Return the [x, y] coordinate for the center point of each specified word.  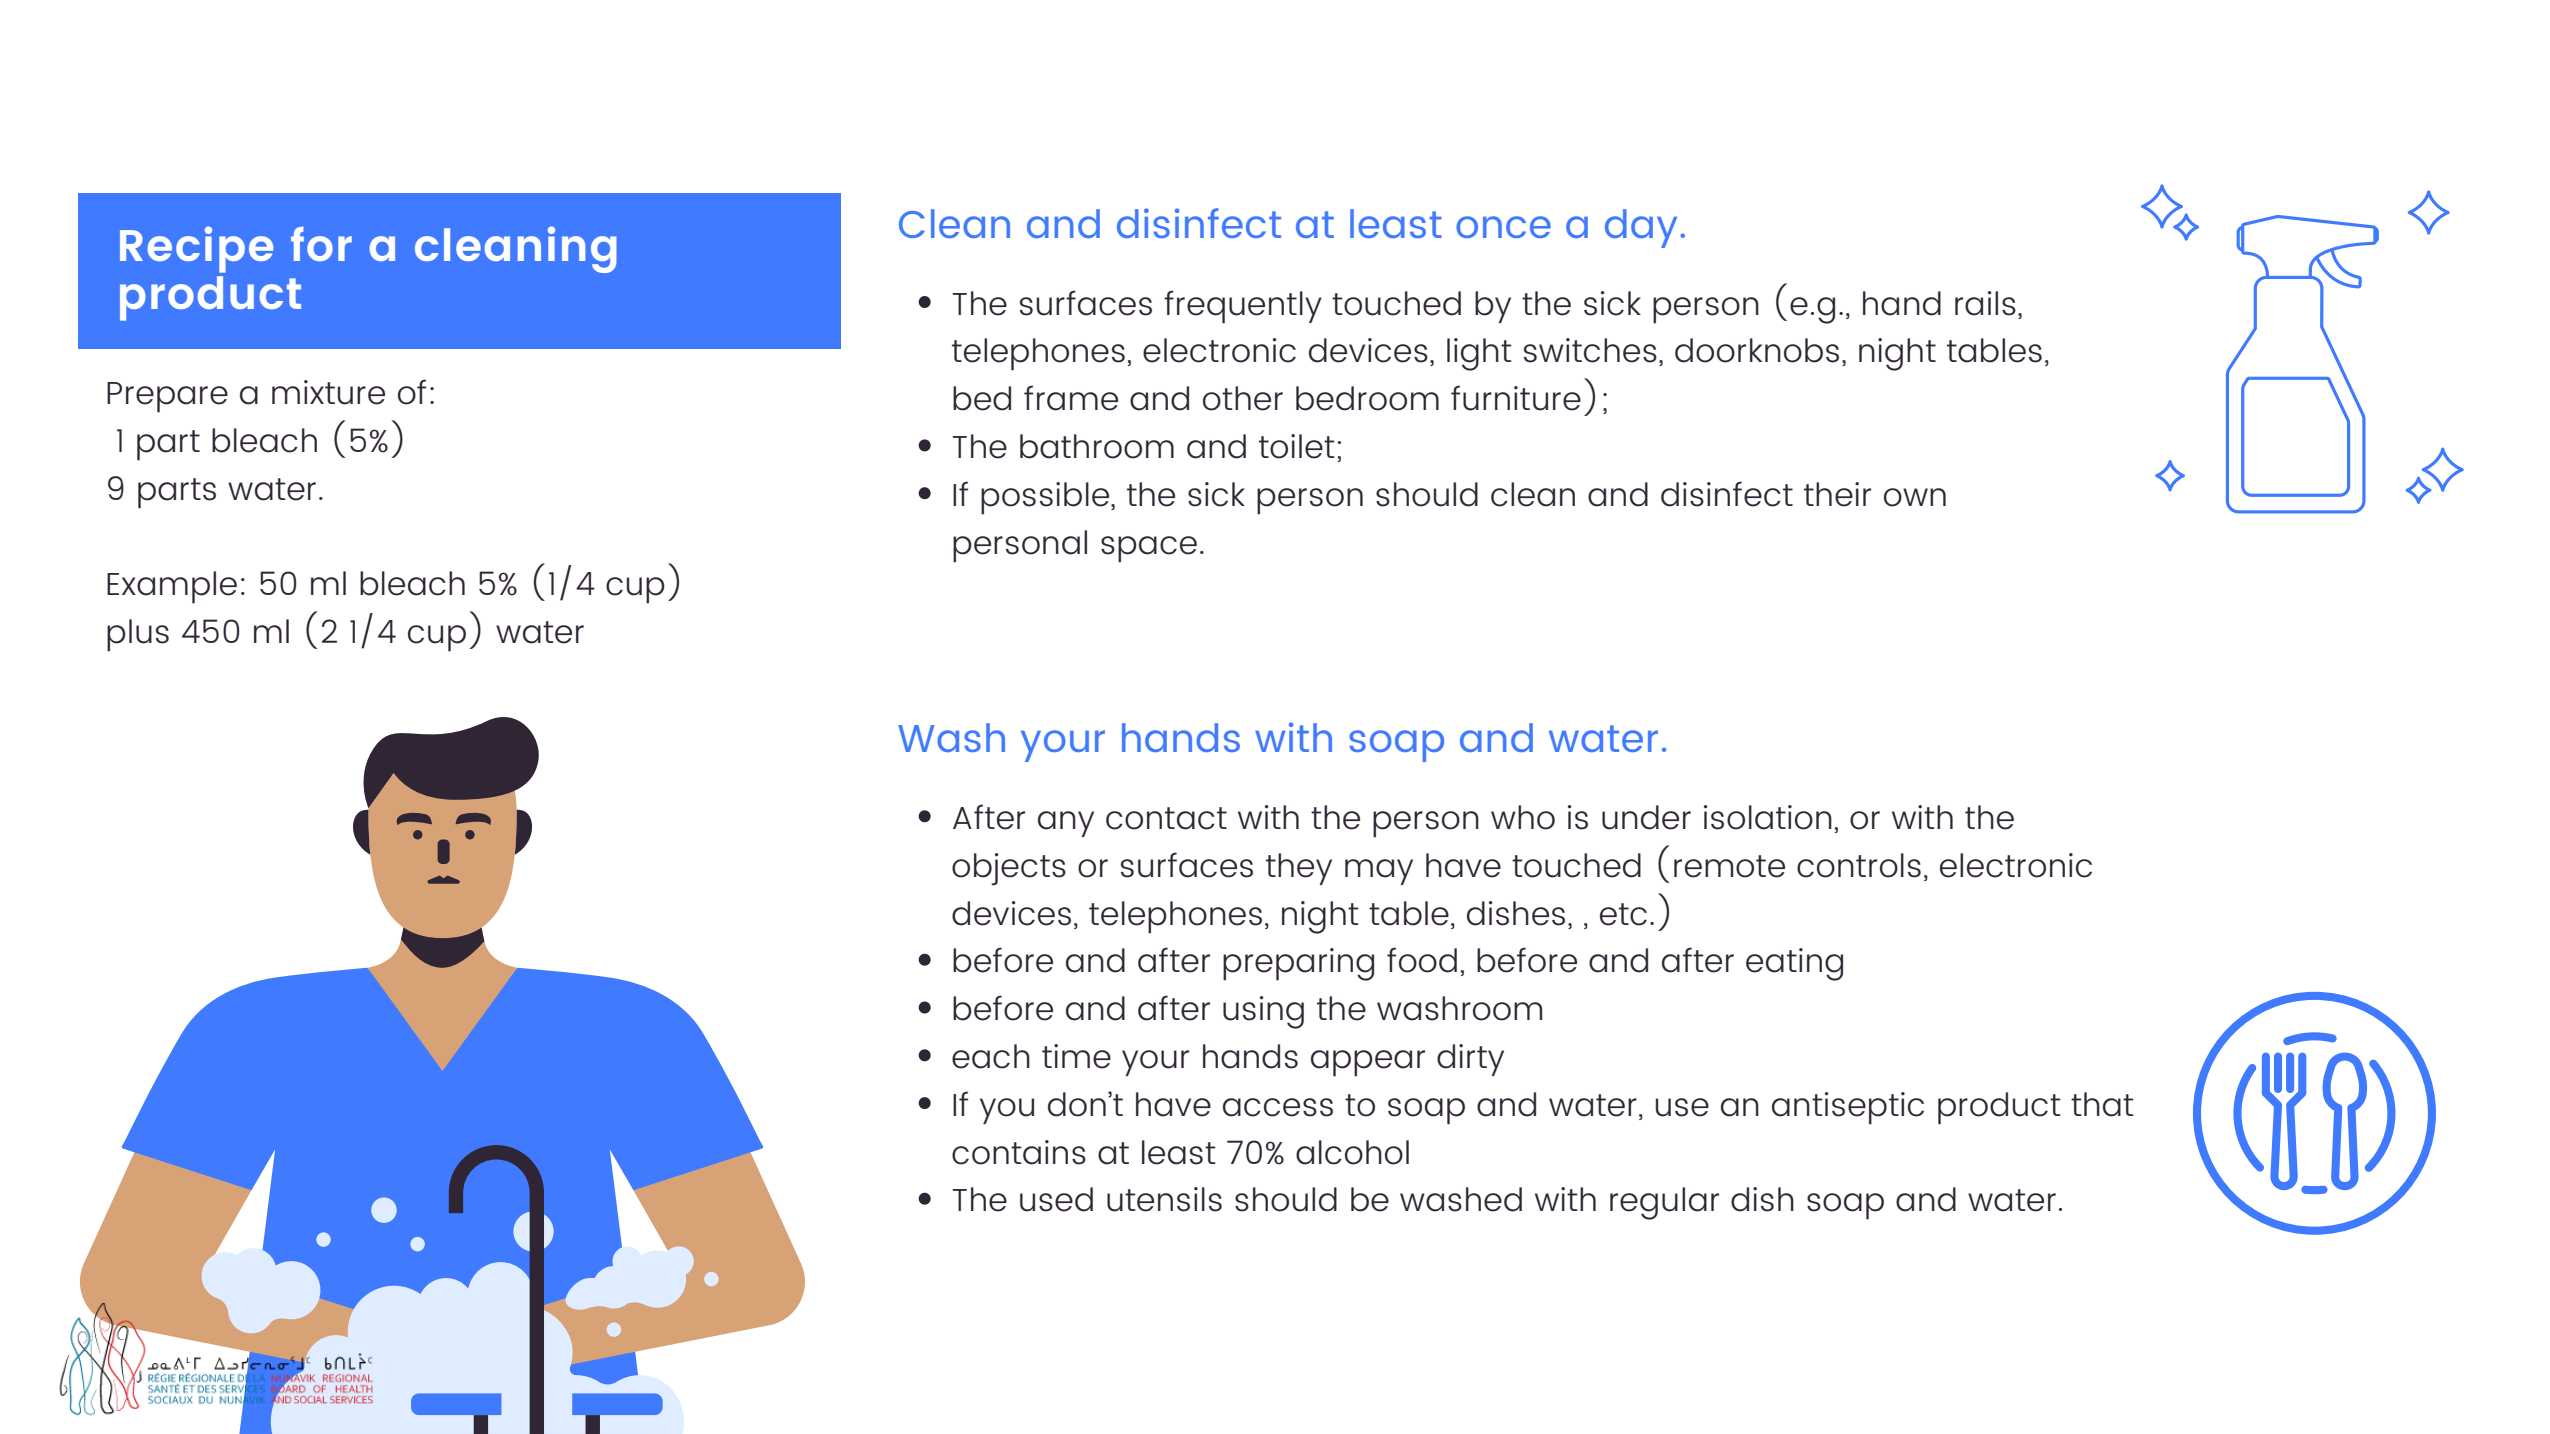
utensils [1164, 1199]
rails [1985, 303]
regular [1664, 1203]
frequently [1243, 307]
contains [1019, 1152]
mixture [328, 392]
